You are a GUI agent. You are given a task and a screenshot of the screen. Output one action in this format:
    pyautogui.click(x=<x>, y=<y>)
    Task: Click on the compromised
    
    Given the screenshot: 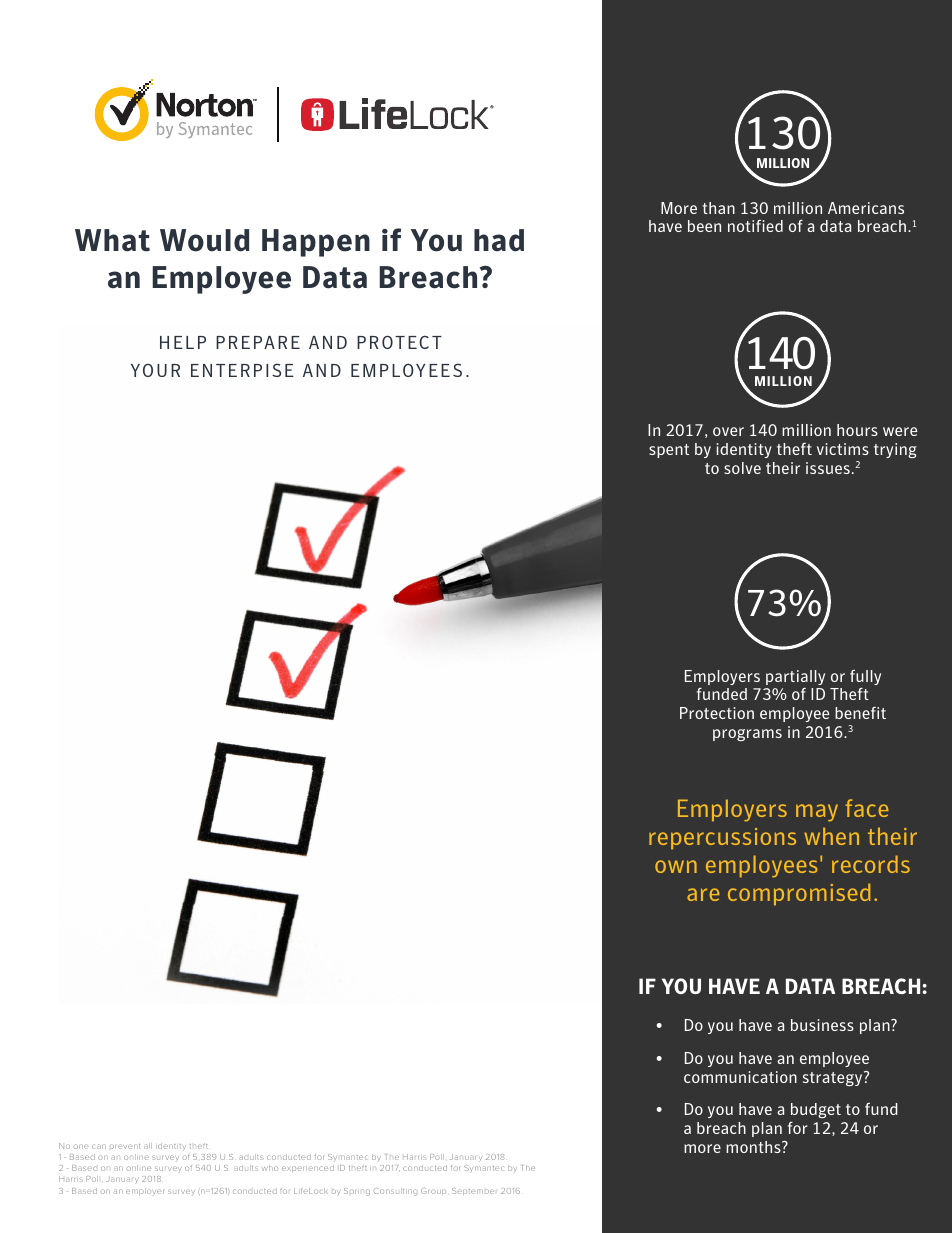 What is the action you would take?
    pyautogui.click(x=799, y=894)
